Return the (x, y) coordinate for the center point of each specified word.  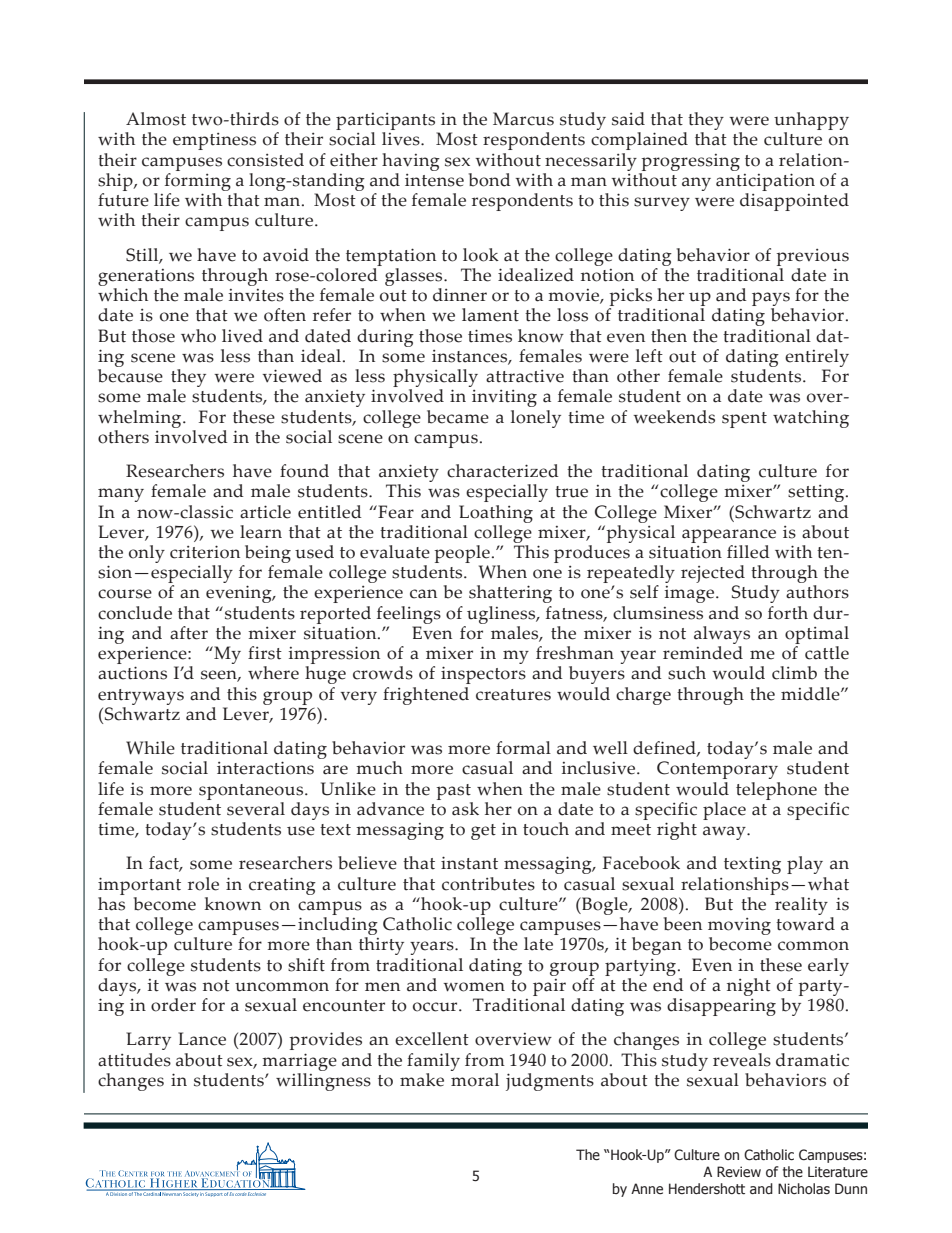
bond (490, 180)
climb (794, 673)
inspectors (483, 675)
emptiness (214, 141)
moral (474, 1078)
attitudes (134, 1060)
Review (739, 1172)
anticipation (765, 182)
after (189, 633)
